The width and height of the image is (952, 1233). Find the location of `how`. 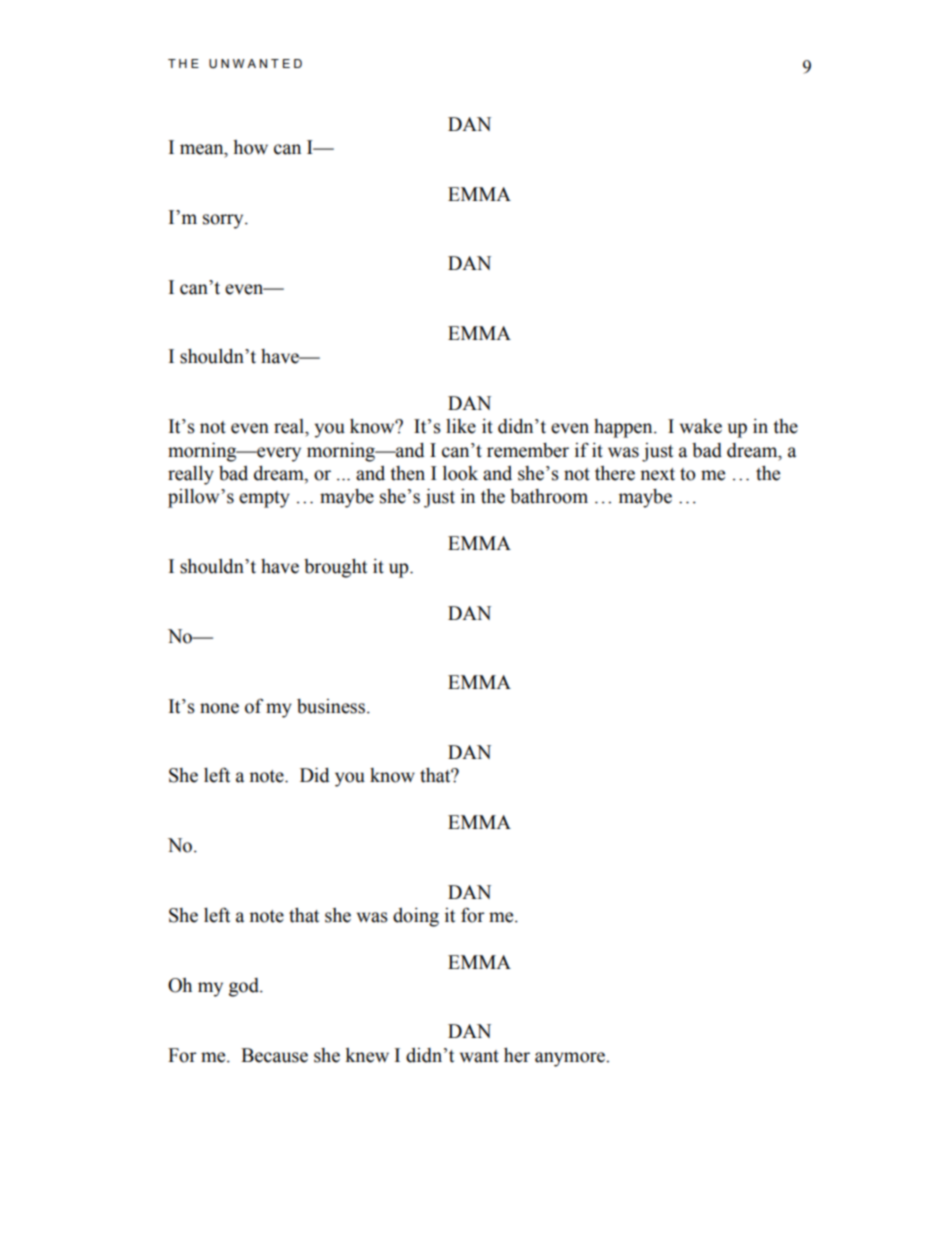

how is located at coordinates (250, 147).
